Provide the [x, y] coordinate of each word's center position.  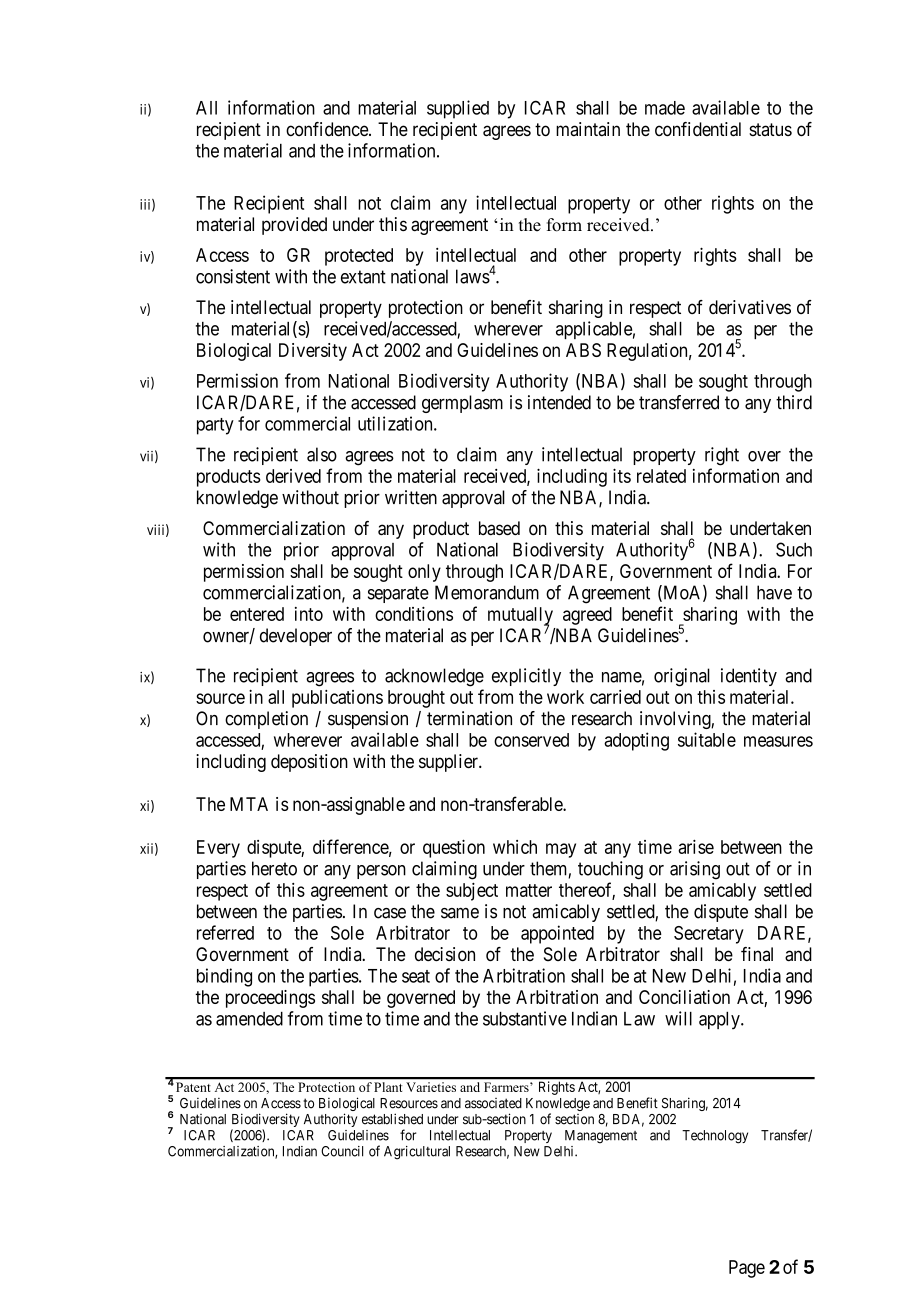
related [661, 476]
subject [472, 892]
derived [293, 476]
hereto [274, 868]
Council [342, 1151]
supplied [458, 109]
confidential [698, 129]
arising [695, 870]
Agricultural [417, 1153]
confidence [328, 129]
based [499, 528]
